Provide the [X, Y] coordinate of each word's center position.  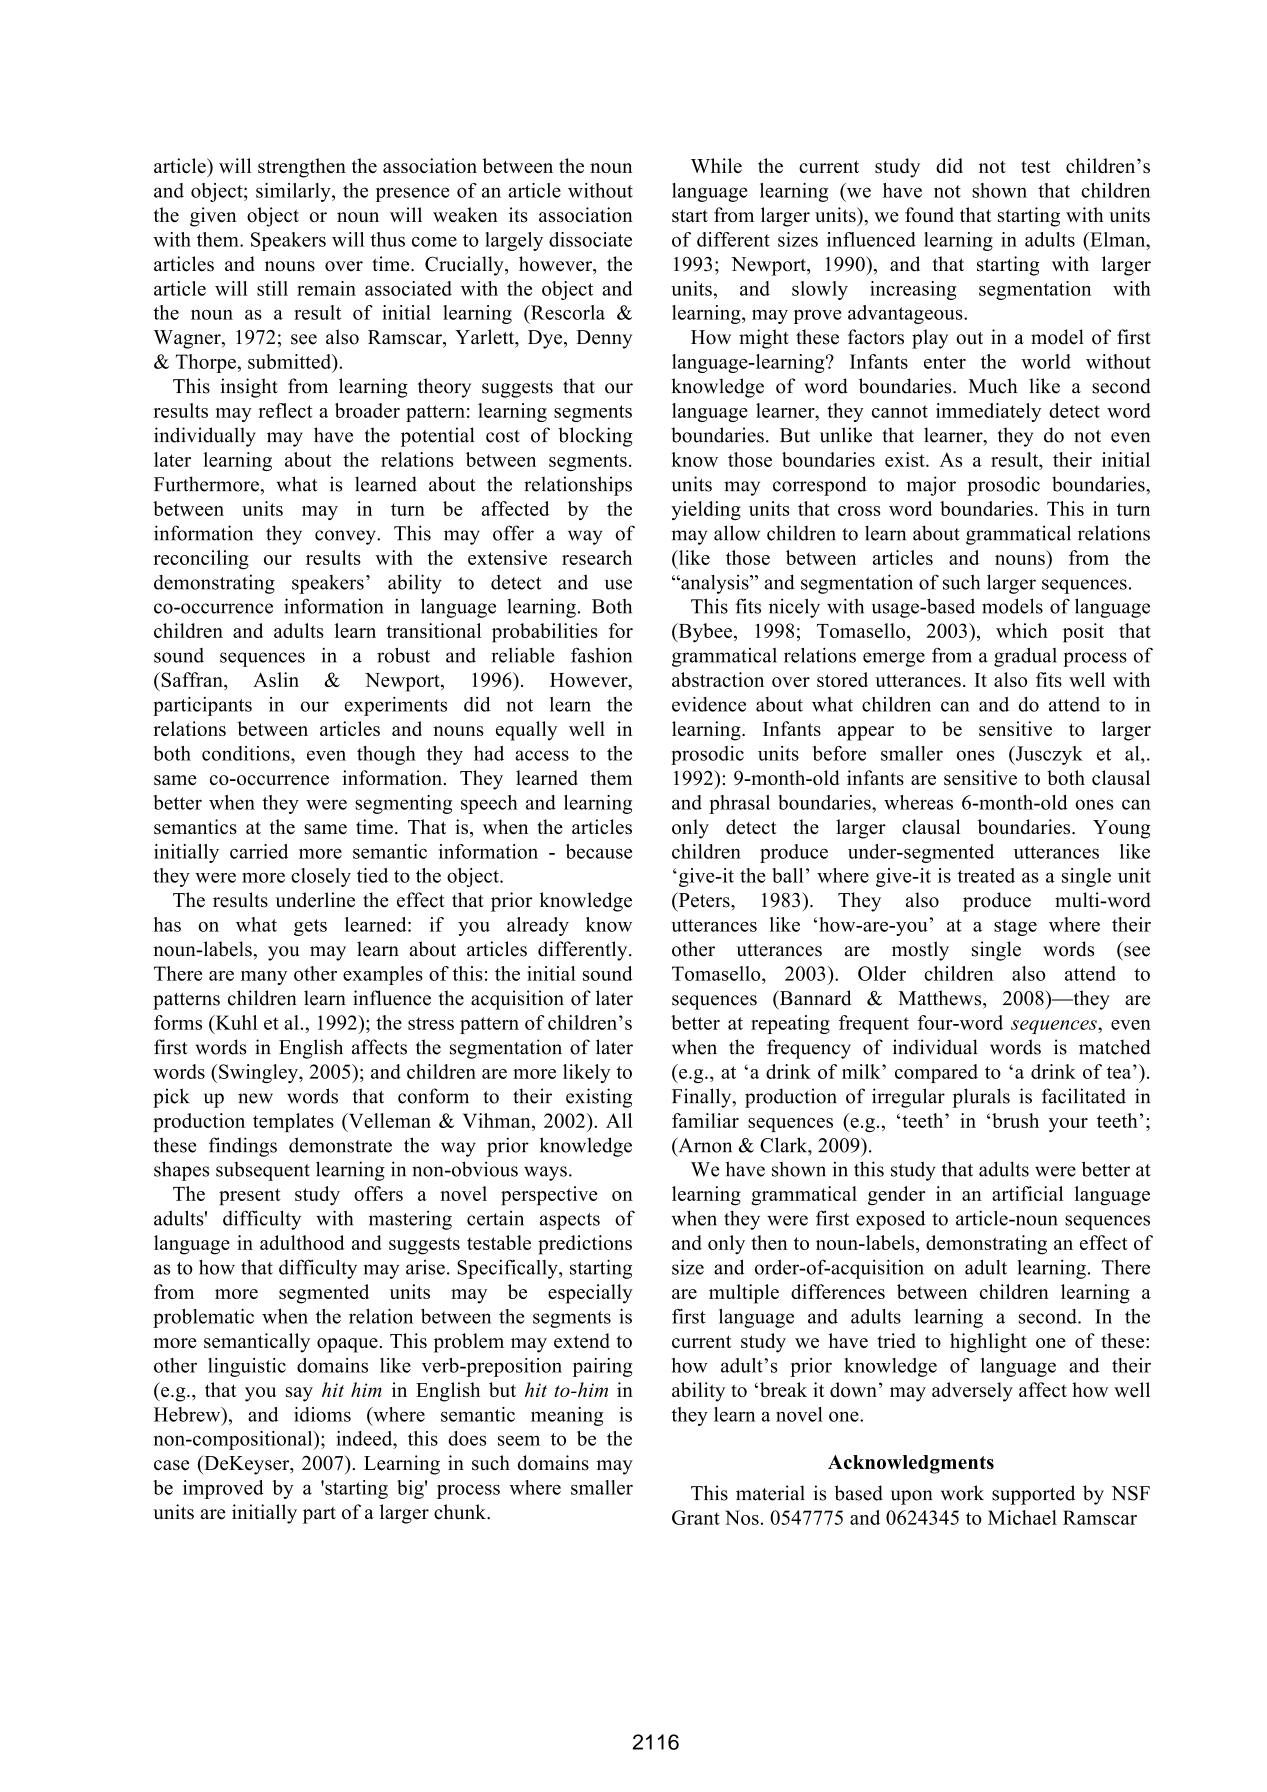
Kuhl [235, 1022]
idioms [322, 1414]
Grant [696, 1517]
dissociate [590, 239]
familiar [705, 1120]
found [929, 215]
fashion [601, 655]
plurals [981, 1098]
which [1022, 630]
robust [403, 655]
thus [387, 239]
